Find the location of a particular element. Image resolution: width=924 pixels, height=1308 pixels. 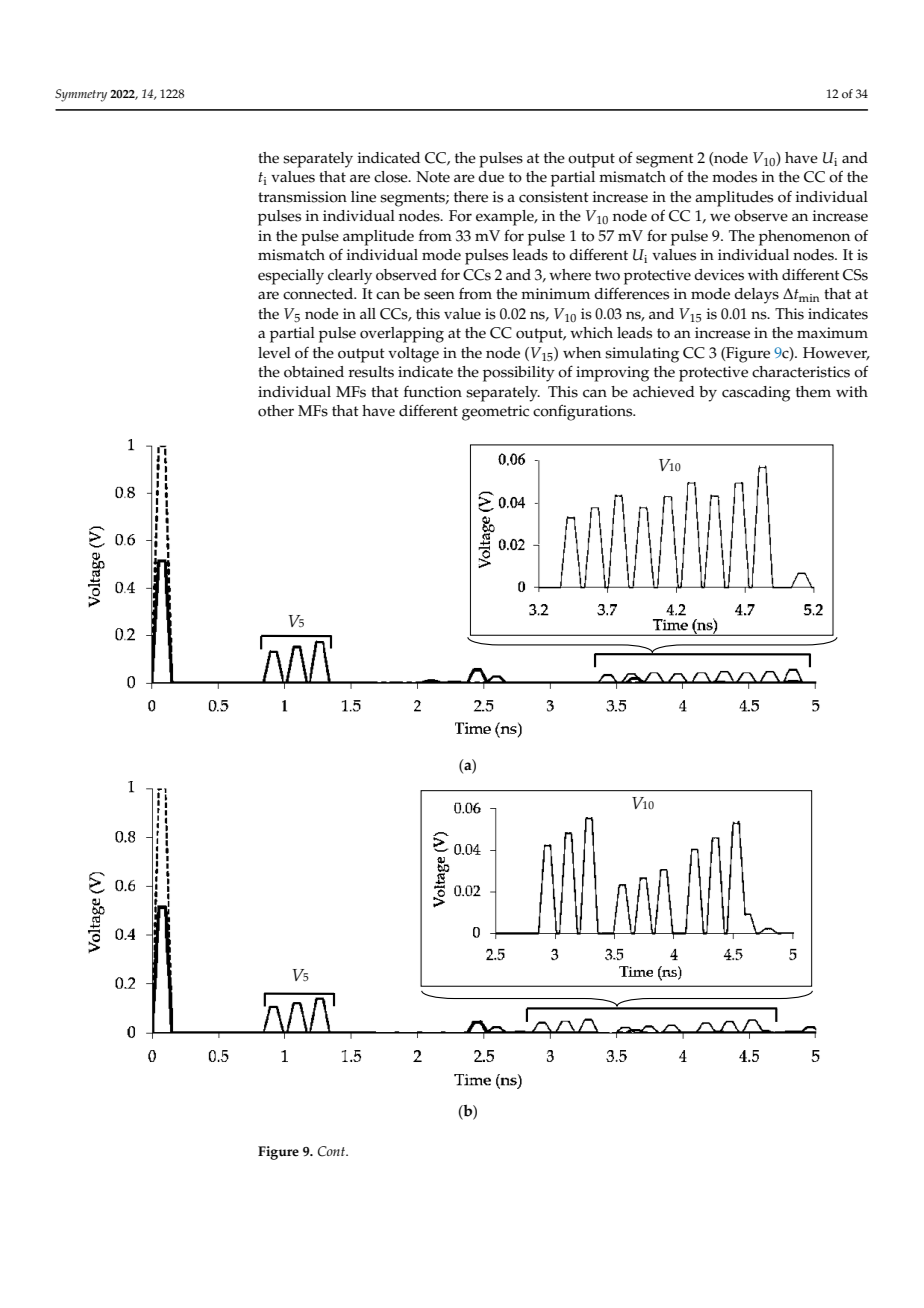

consistent is located at coordinates (554, 197).
